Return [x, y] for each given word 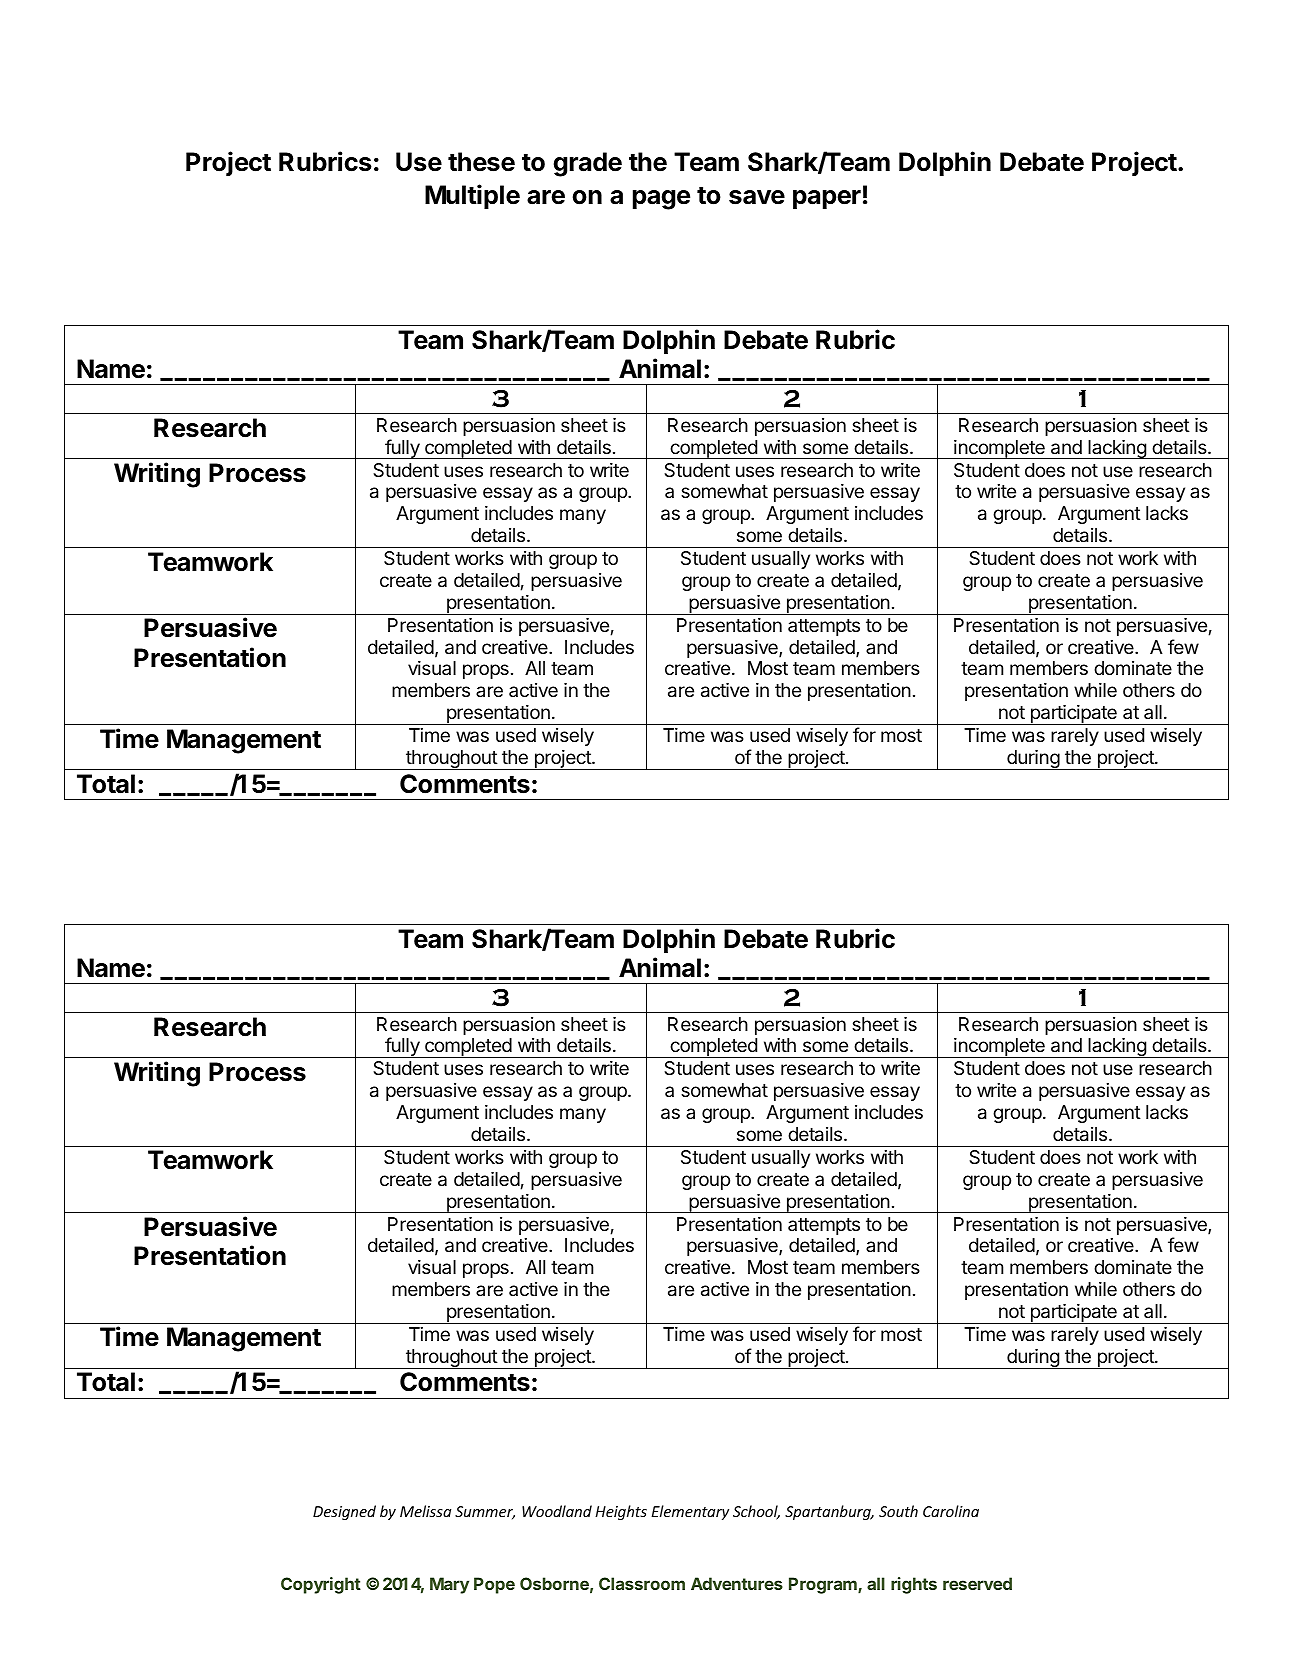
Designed [344, 1512]
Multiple [472, 196]
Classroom [642, 1583]
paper [827, 199]
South [898, 1511]
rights [914, 1585]
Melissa [425, 1511]
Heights [621, 1512]
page [661, 200]
